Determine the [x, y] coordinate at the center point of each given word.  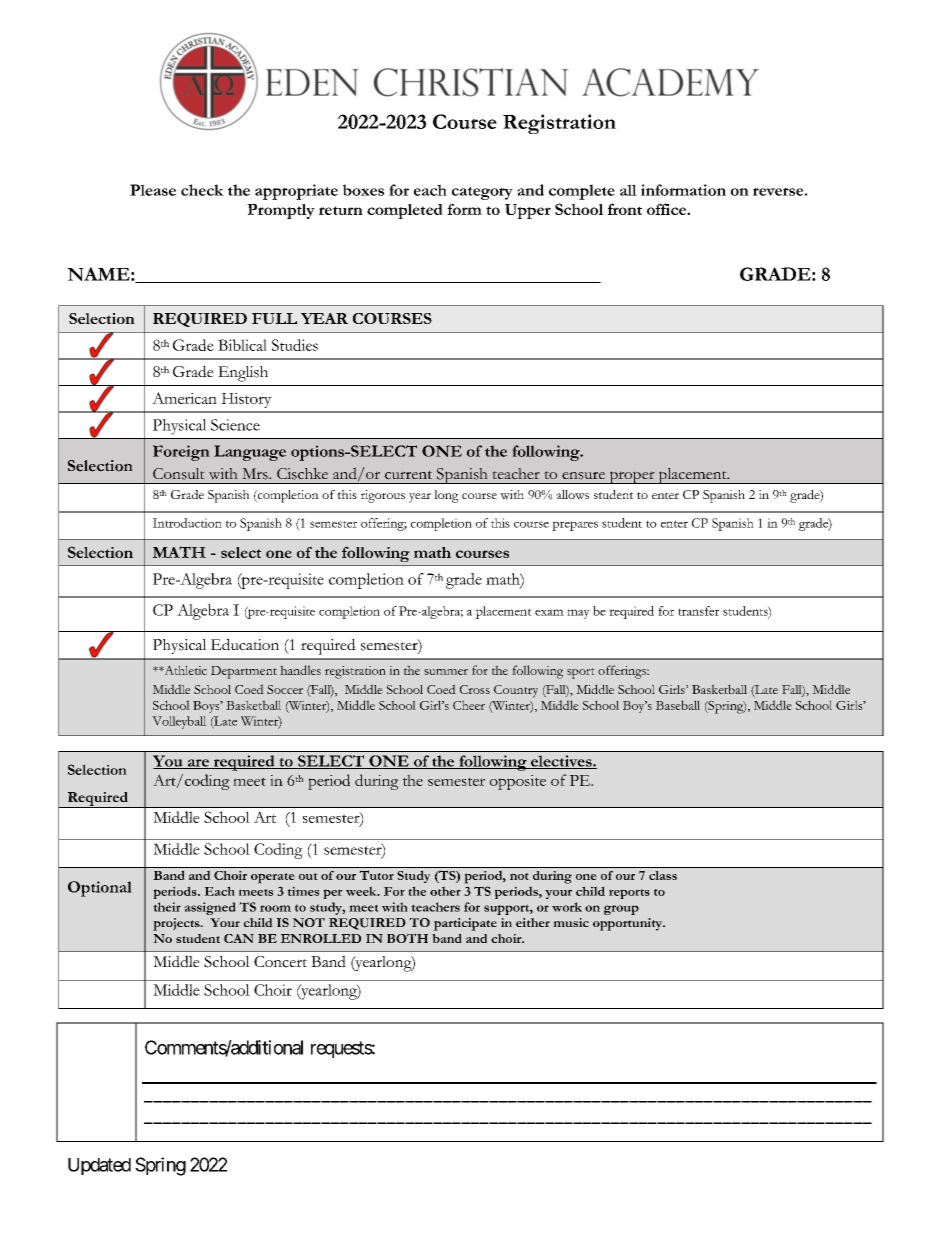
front [625, 209]
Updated [99, 1166]
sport [581, 673]
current [408, 475]
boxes [363, 190]
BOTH [407, 938]
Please [153, 190]
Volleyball [179, 722]
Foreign [181, 453]
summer [446, 672]
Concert [280, 962]
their [167, 907]
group [621, 910]
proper [632, 477]
